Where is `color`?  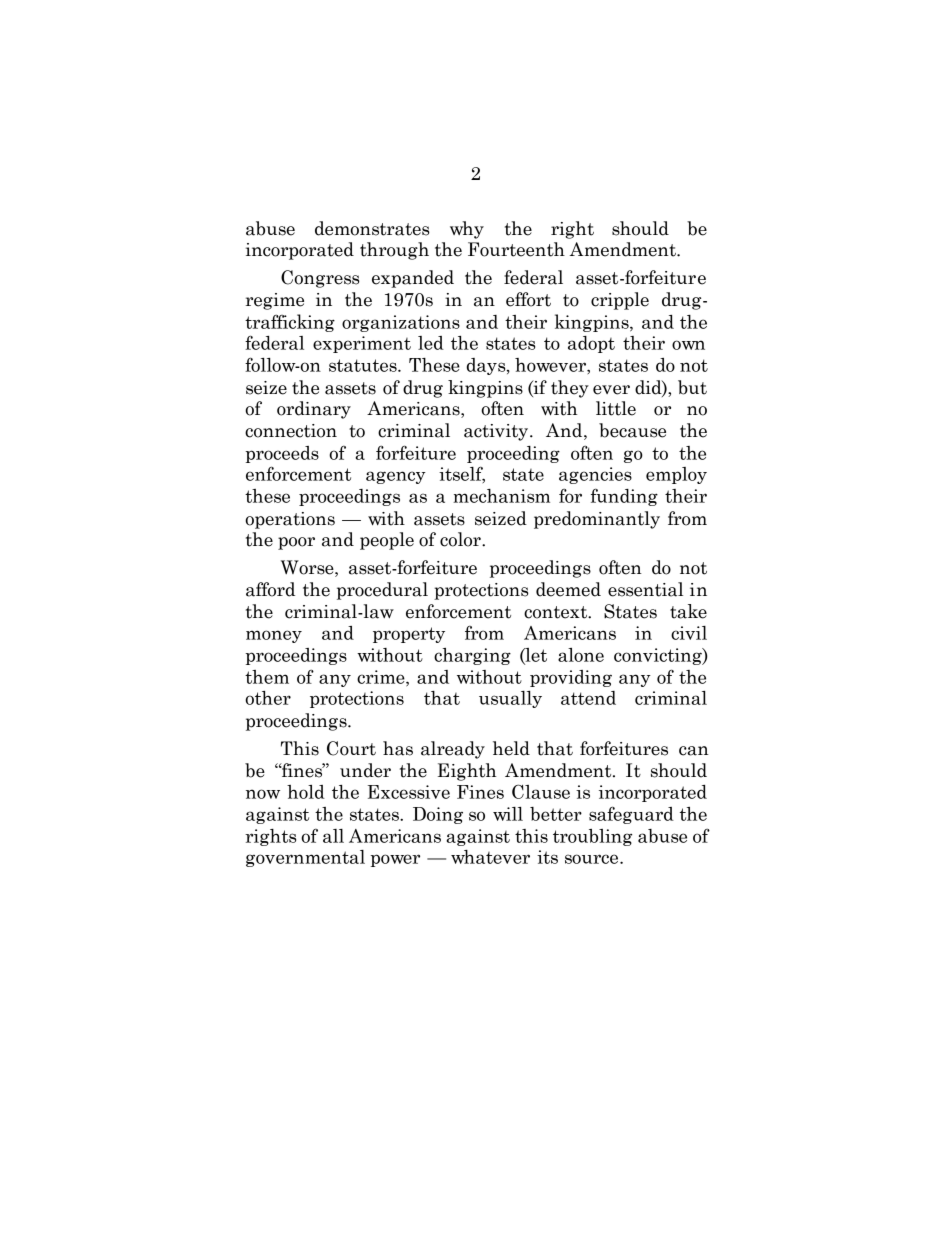
color is located at coordinates (461, 539).
